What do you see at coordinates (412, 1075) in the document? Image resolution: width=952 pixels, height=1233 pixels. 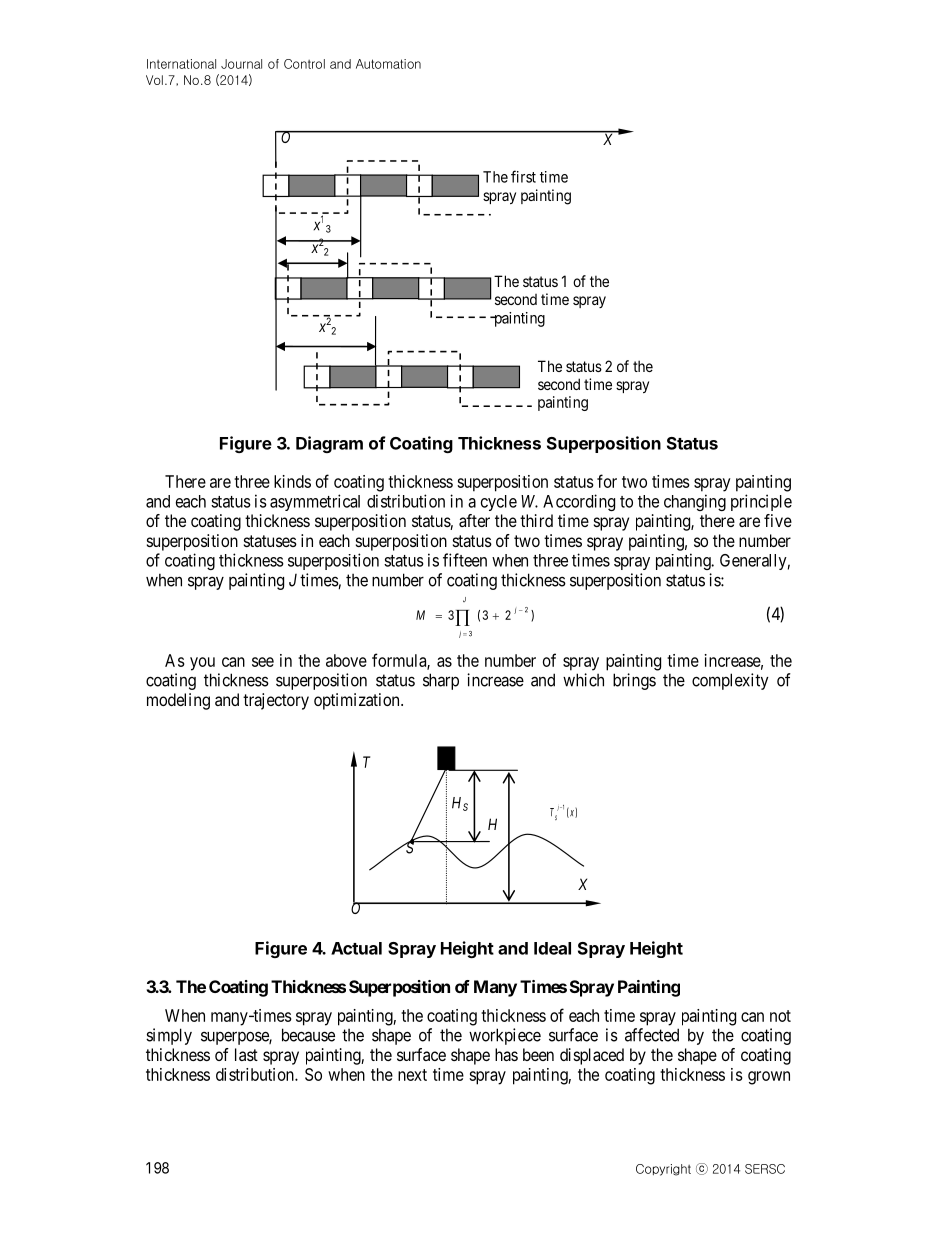 I see `next` at bounding box center [412, 1075].
